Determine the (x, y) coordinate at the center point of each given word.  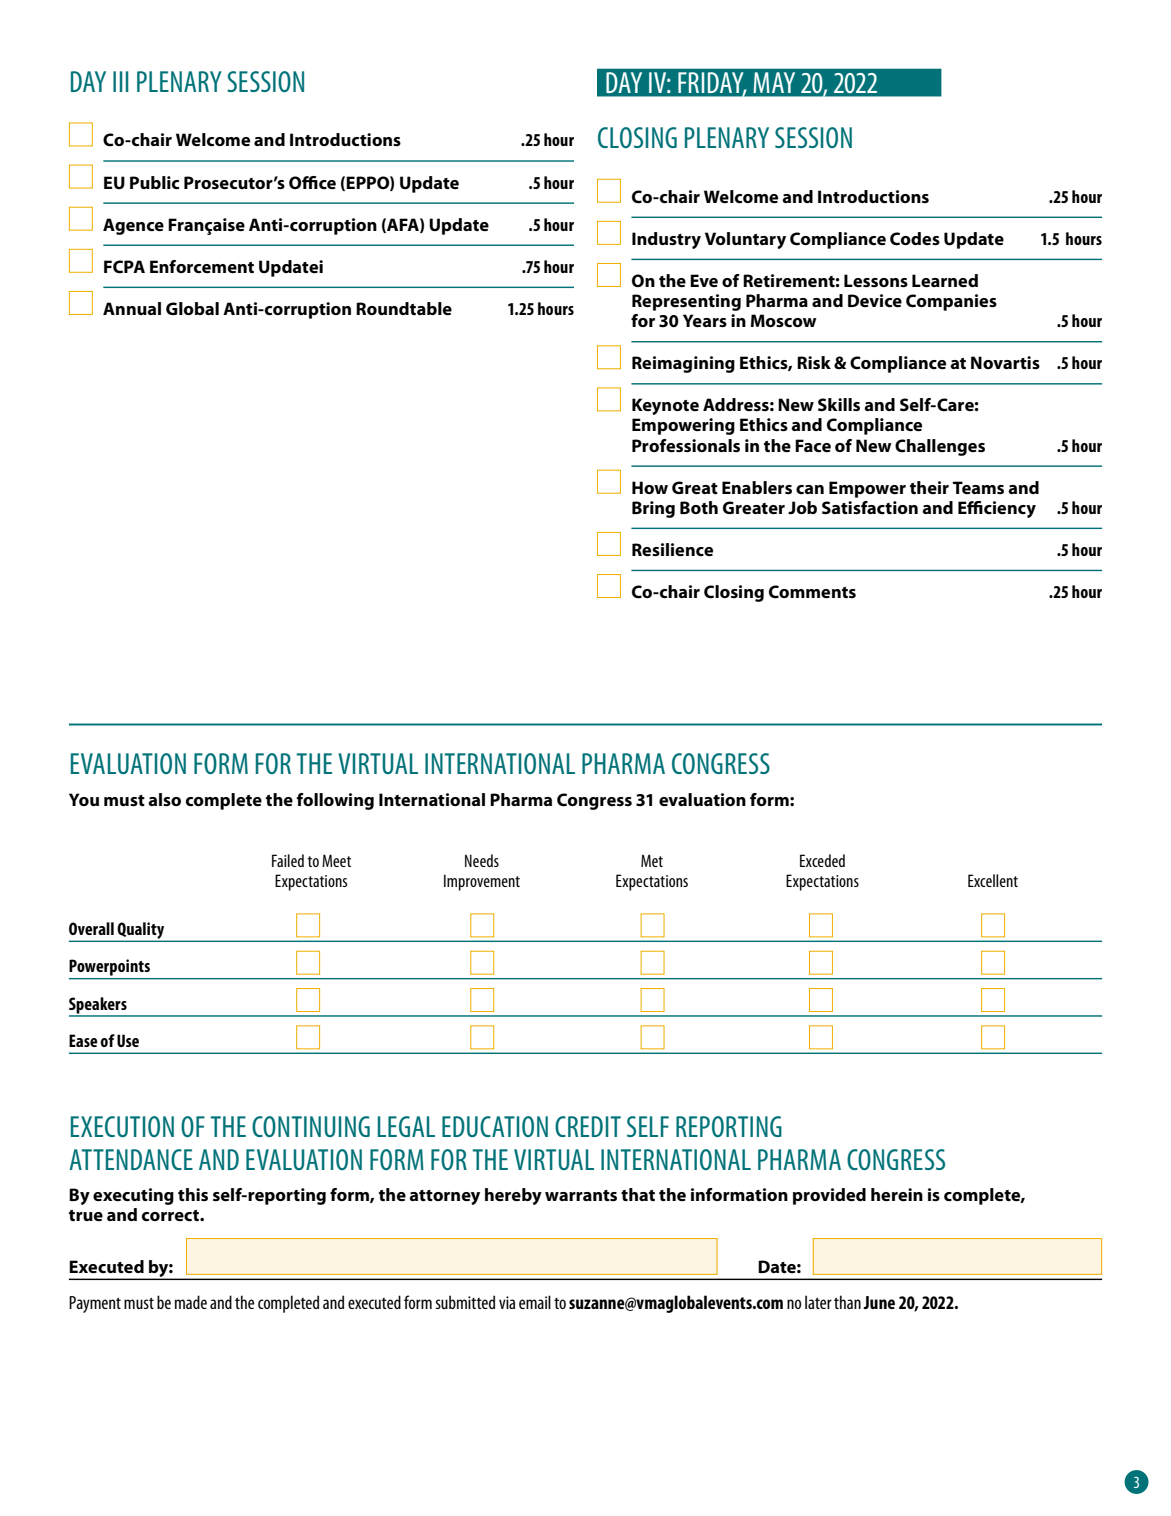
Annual (132, 308)
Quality (141, 931)
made (191, 1302)
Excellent (993, 880)
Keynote (665, 406)
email (535, 1302)
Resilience (672, 550)
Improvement (482, 882)
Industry (666, 240)
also (164, 800)
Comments (812, 592)
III (121, 81)
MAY (774, 82)
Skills (839, 405)
